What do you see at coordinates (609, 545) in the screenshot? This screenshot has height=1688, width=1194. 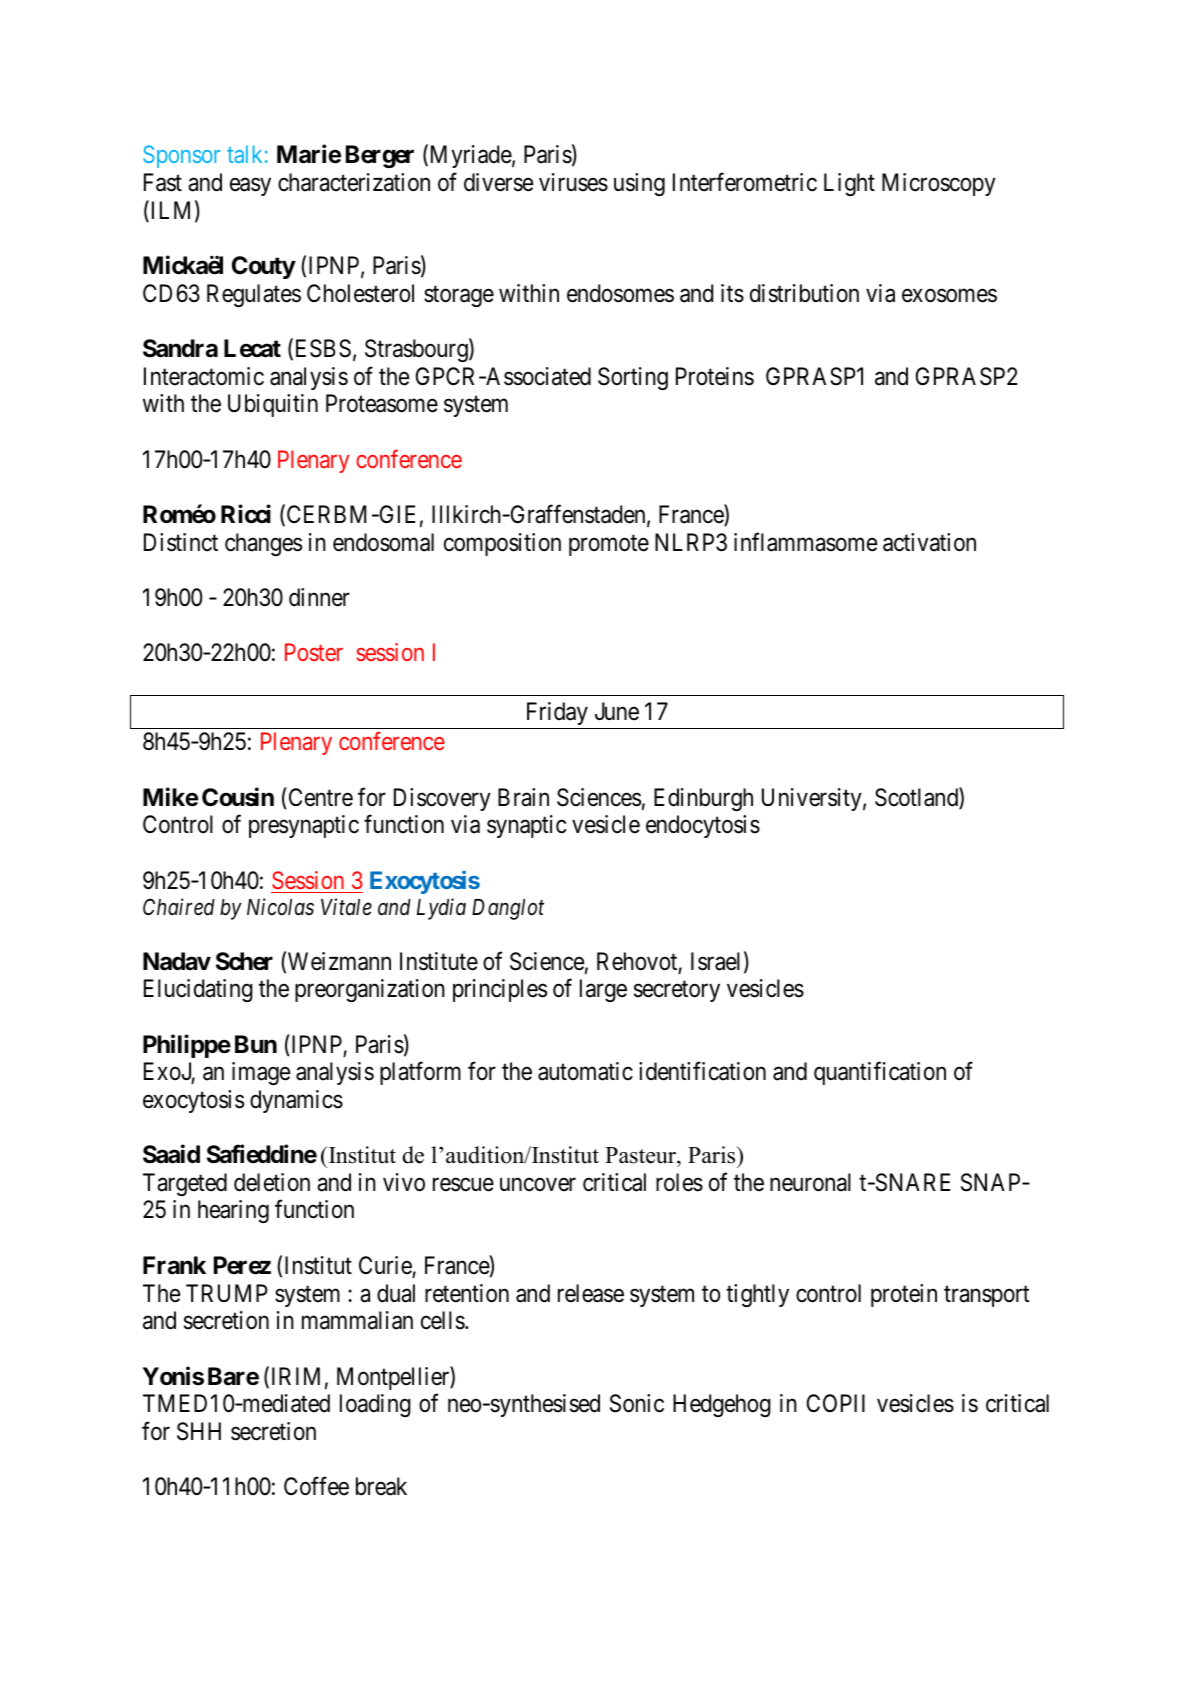 I see `promote` at bounding box center [609, 545].
